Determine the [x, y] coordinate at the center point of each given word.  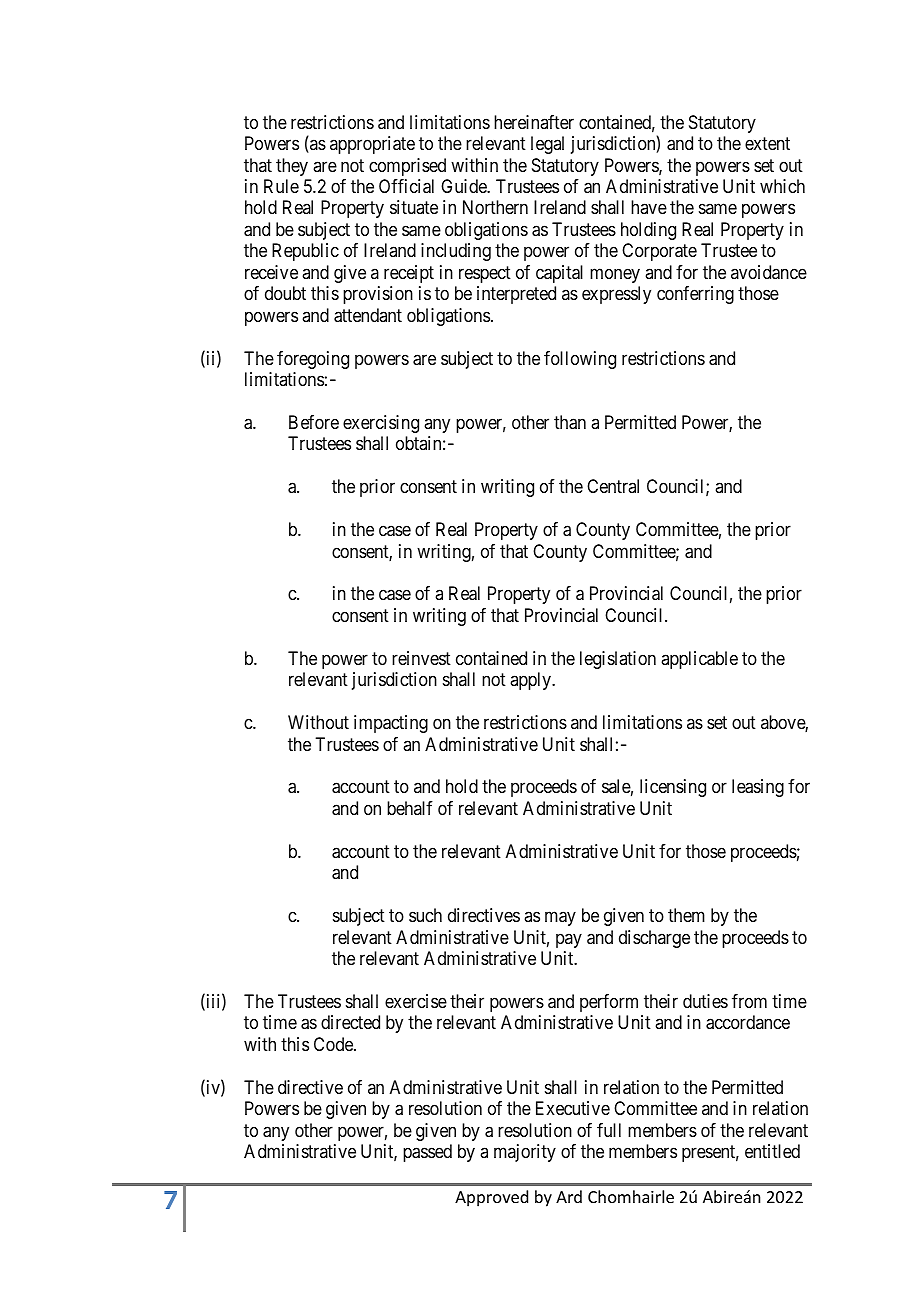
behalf [410, 808]
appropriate [372, 145]
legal [547, 145]
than [570, 422]
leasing [758, 788]
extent [767, 143]
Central [613, 486]
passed [427, 1153]
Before [314, 422]
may [560, 919]
